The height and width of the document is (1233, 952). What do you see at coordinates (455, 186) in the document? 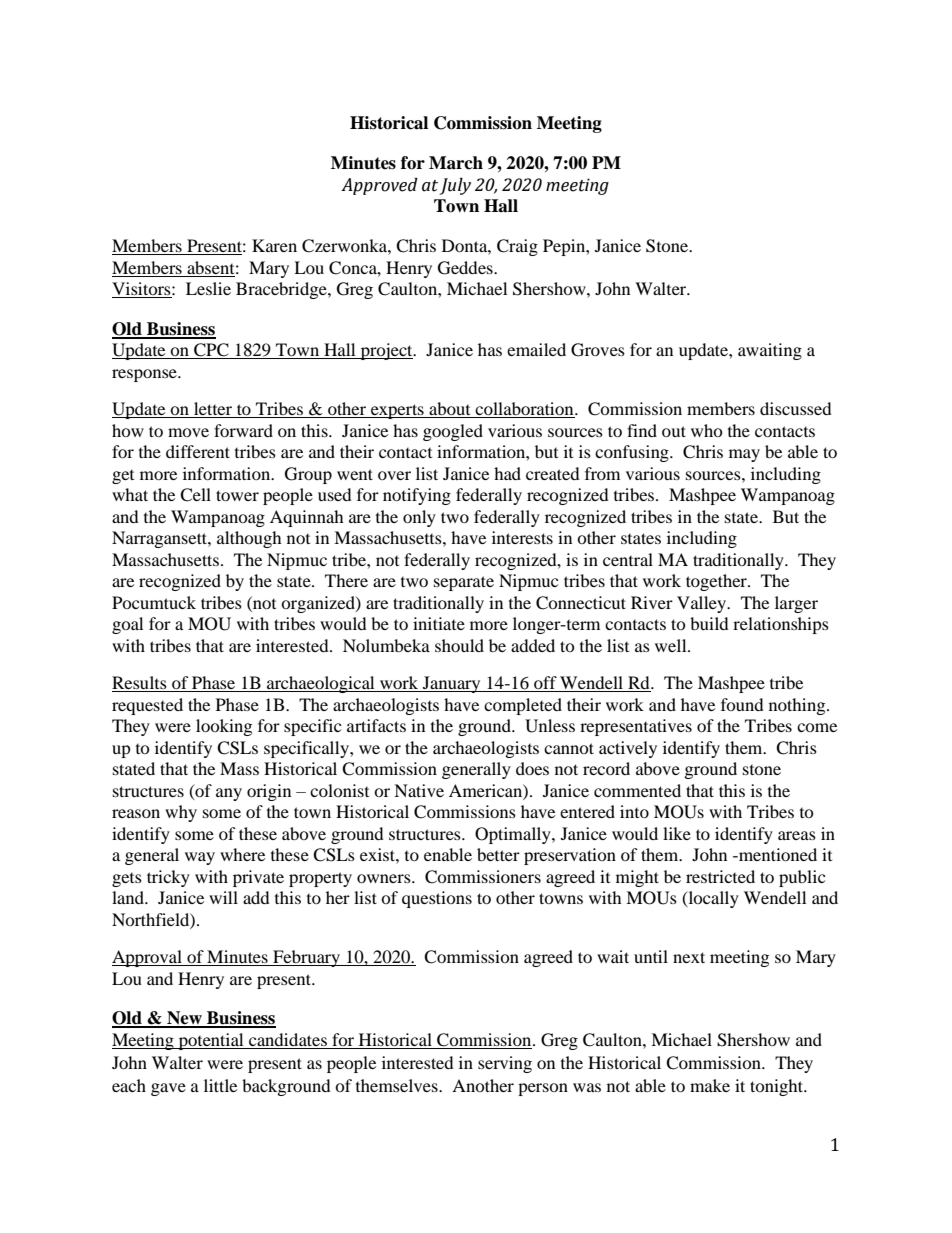
I see `July` at bounding box center [455, 186].
